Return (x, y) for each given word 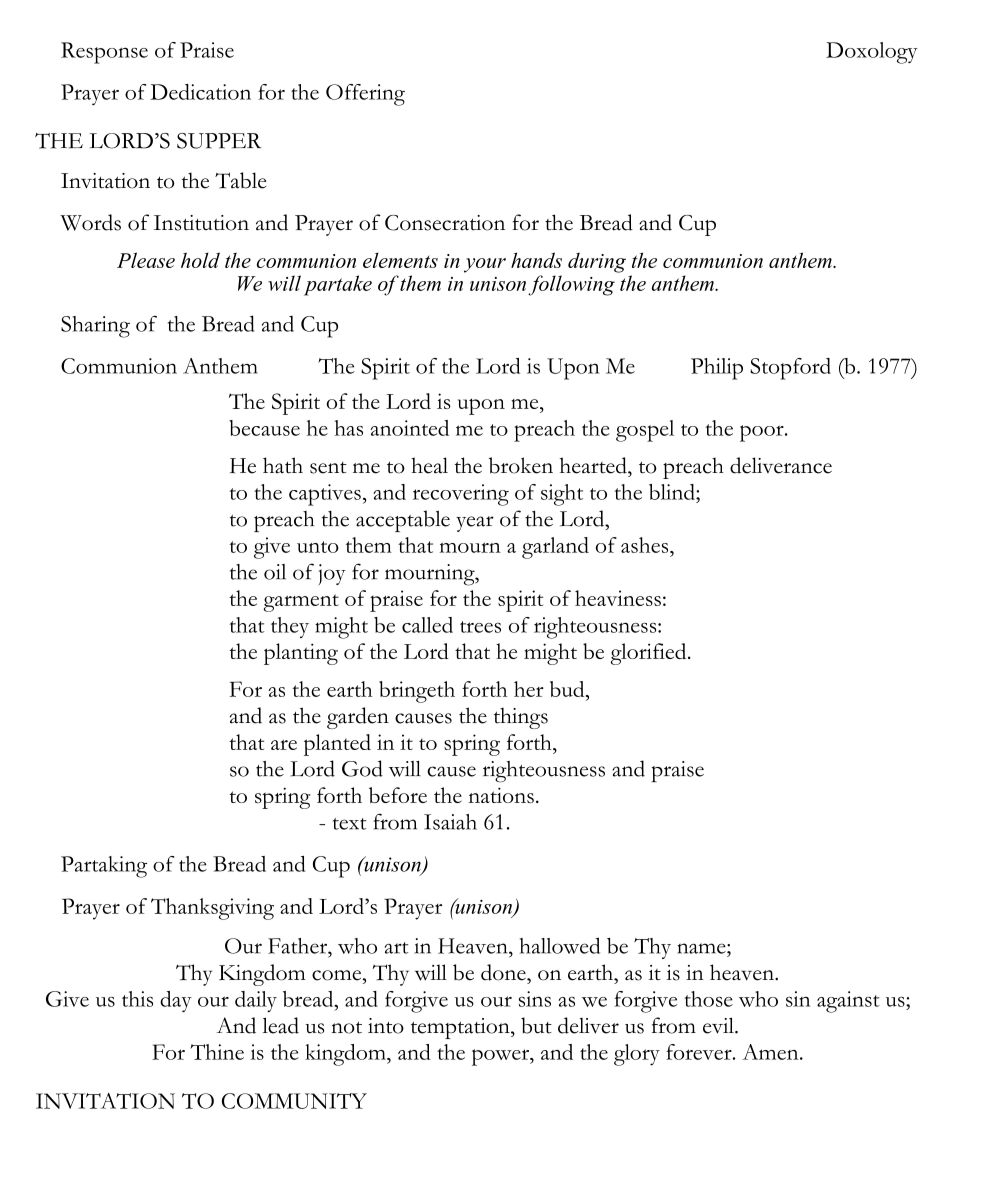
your (485, 265)
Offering (365, 95)
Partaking (104, 867)
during (597, 263)
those (708, 999)
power (502, 1057)
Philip (717, 369)
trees (480, 627)
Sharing (95, 327)
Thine (217, 1052)
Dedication (200, 92)
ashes (646, 545)
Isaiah (450, 822)
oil (275, 572)
